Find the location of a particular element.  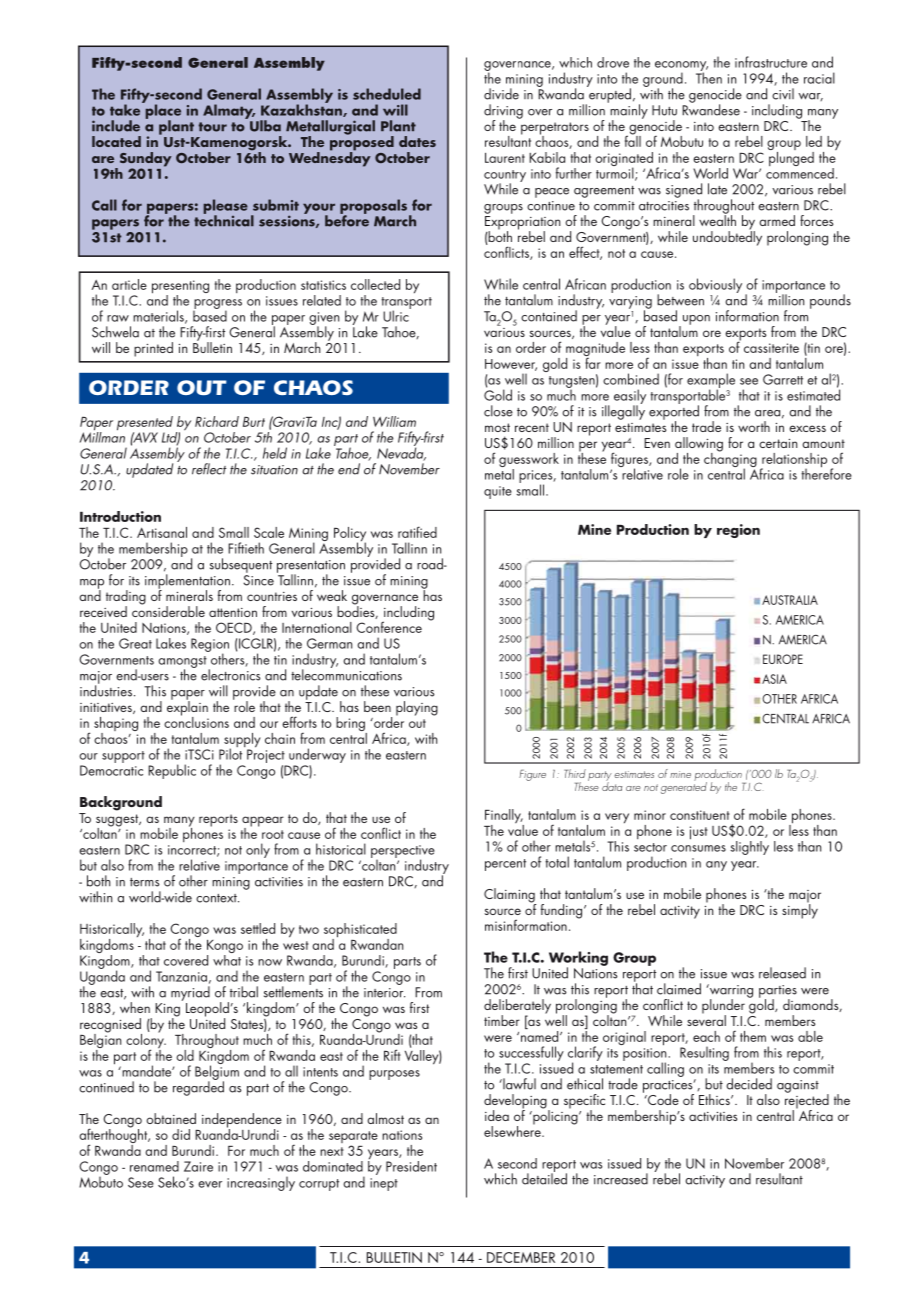

Ulric is located at coordinates (397, 315).
